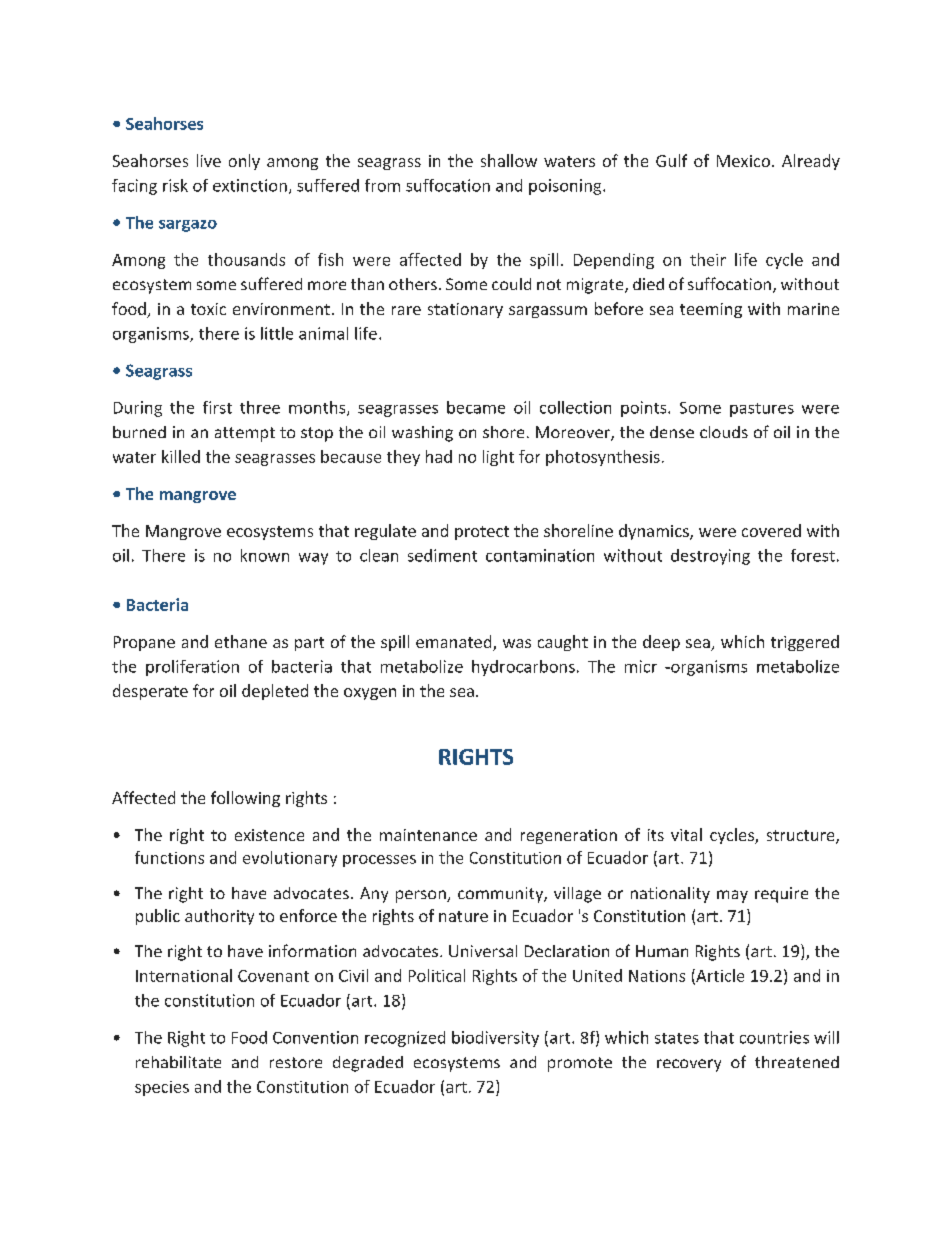 This page has height=1233, width=952. Describe the element at coordinates (686, 834) in the page. I see `vital` at that location.
